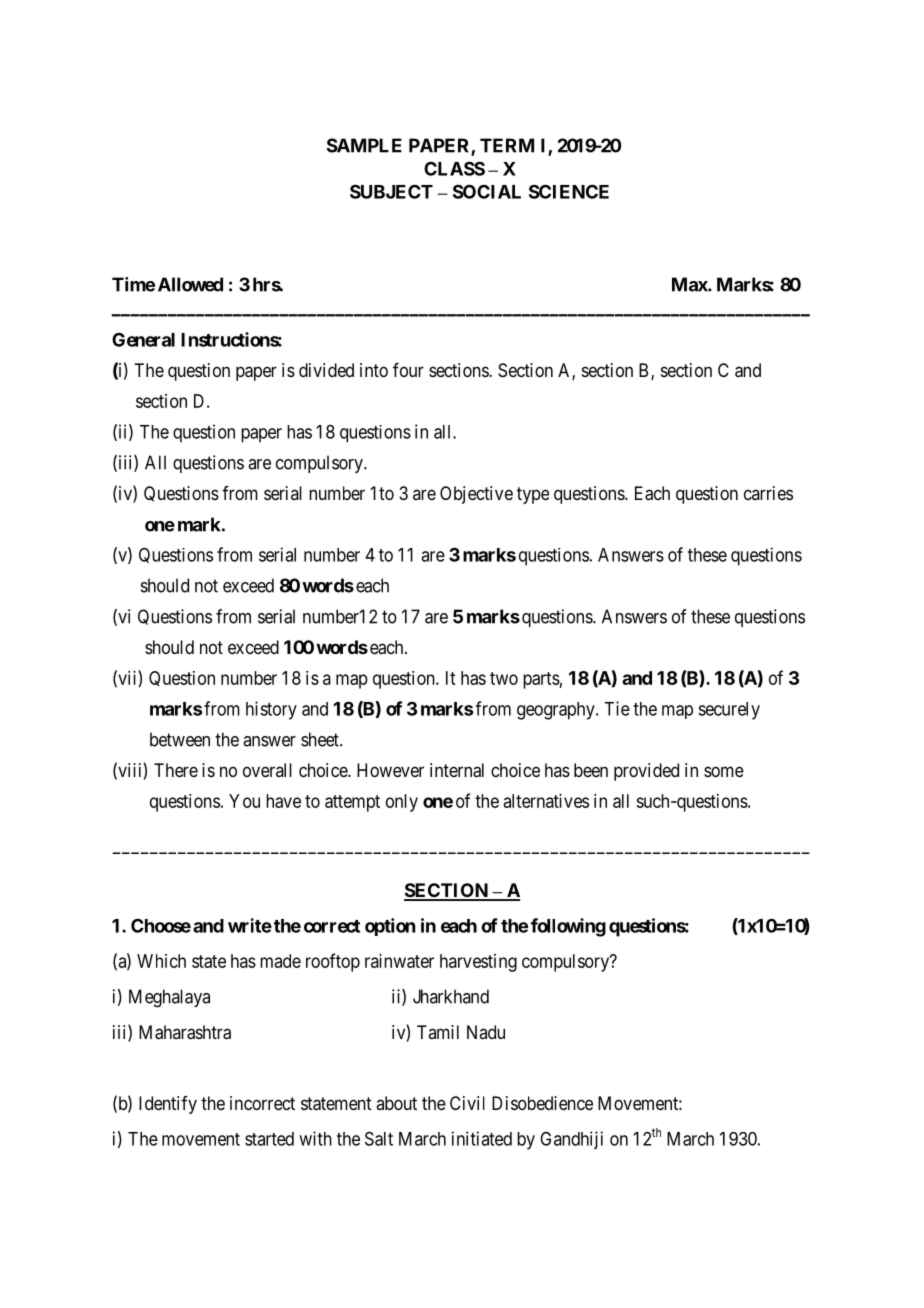 The image size is (924, 1308). Describe the element at coordinates (569, 191) in the document. I see `SCIENCE` at that location.
